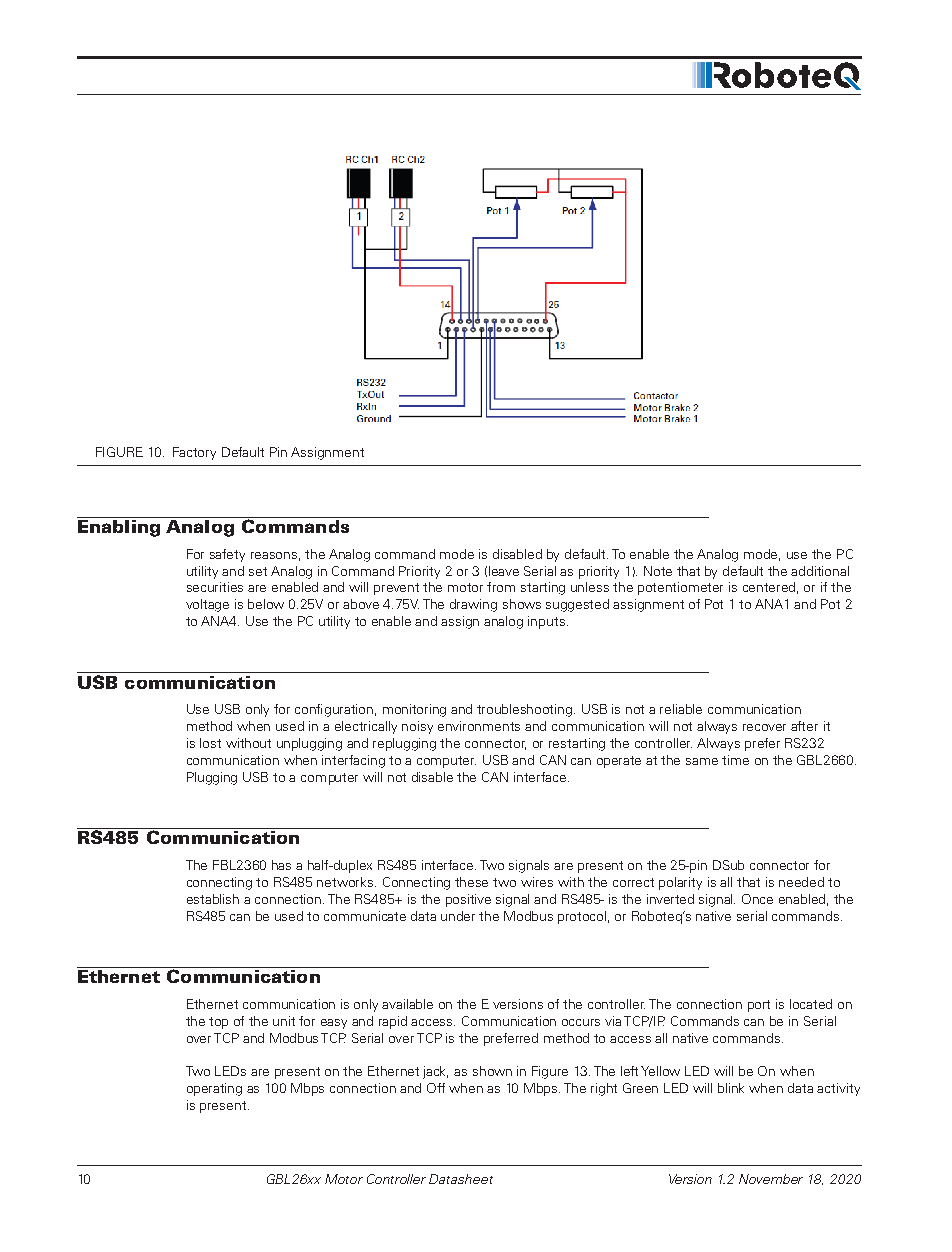 The image size is (952, 1252). I want to click on additional, so click(820, 571).
